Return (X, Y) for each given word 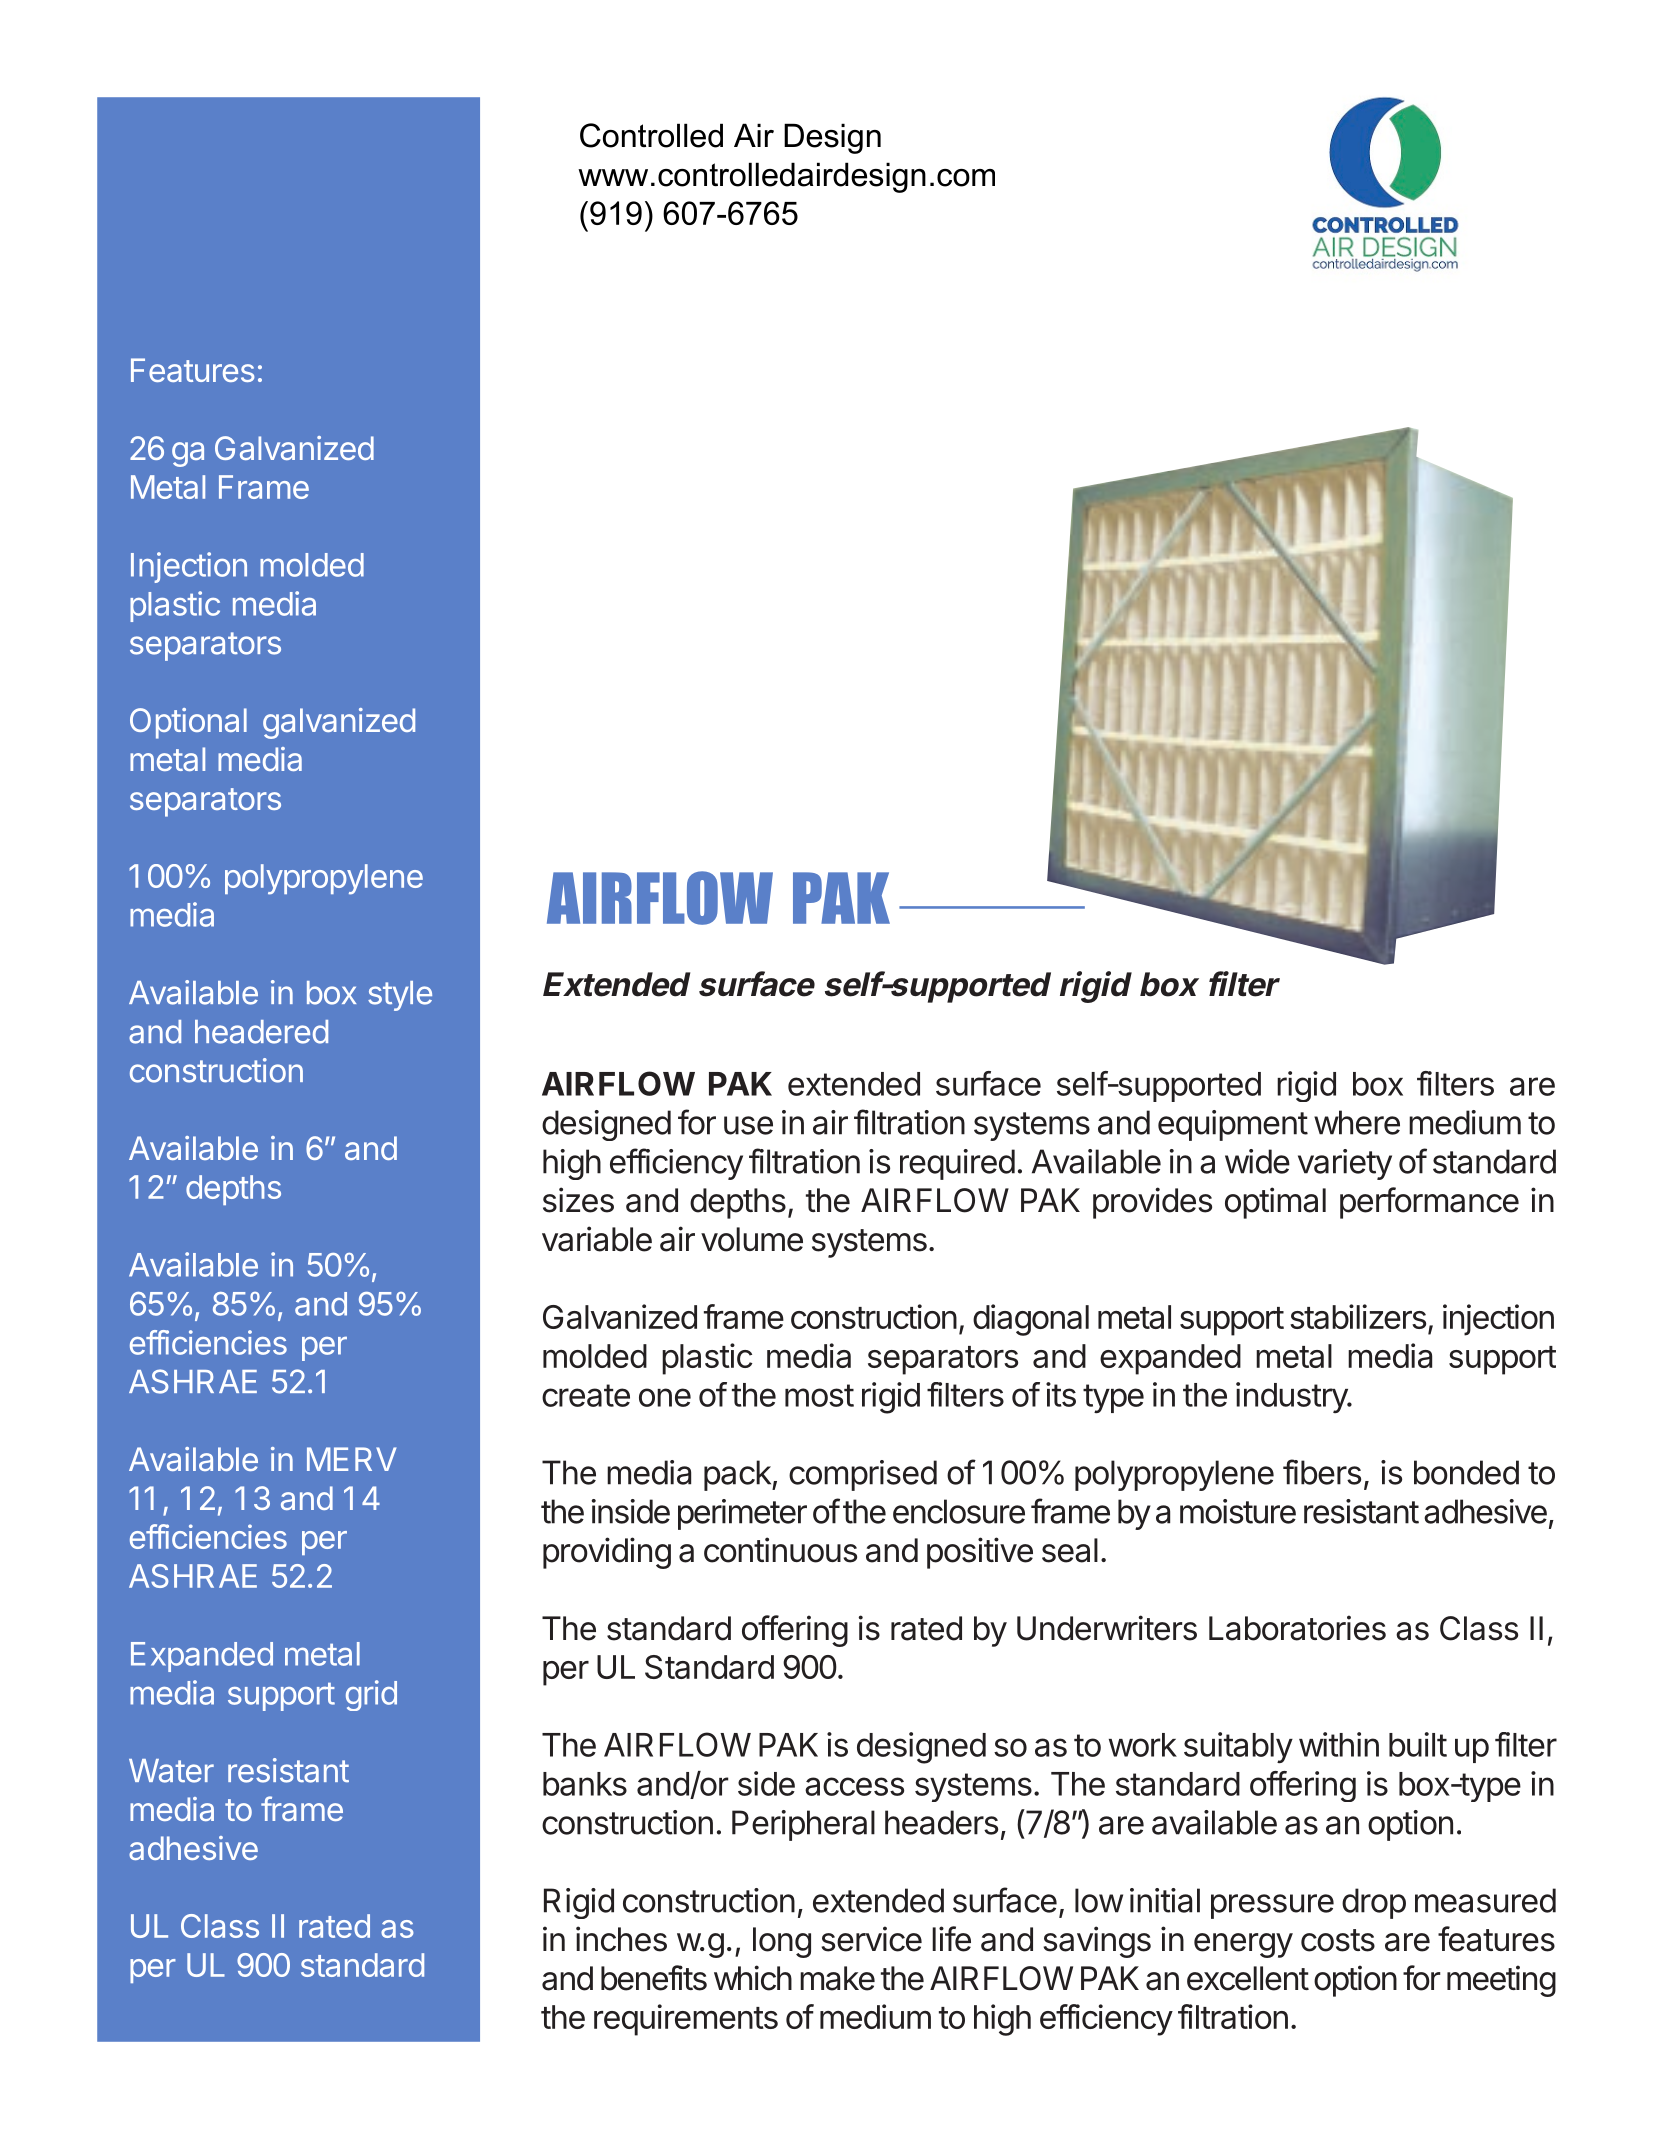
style (400, 996)
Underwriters (1107, 1628)
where (1357, 1122)
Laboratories (1297, 1628)
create (586, 1395)
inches (621, 1939)
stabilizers (1358, 1316)
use (748, 1125)
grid (371, 1695)
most (819, 1395)
